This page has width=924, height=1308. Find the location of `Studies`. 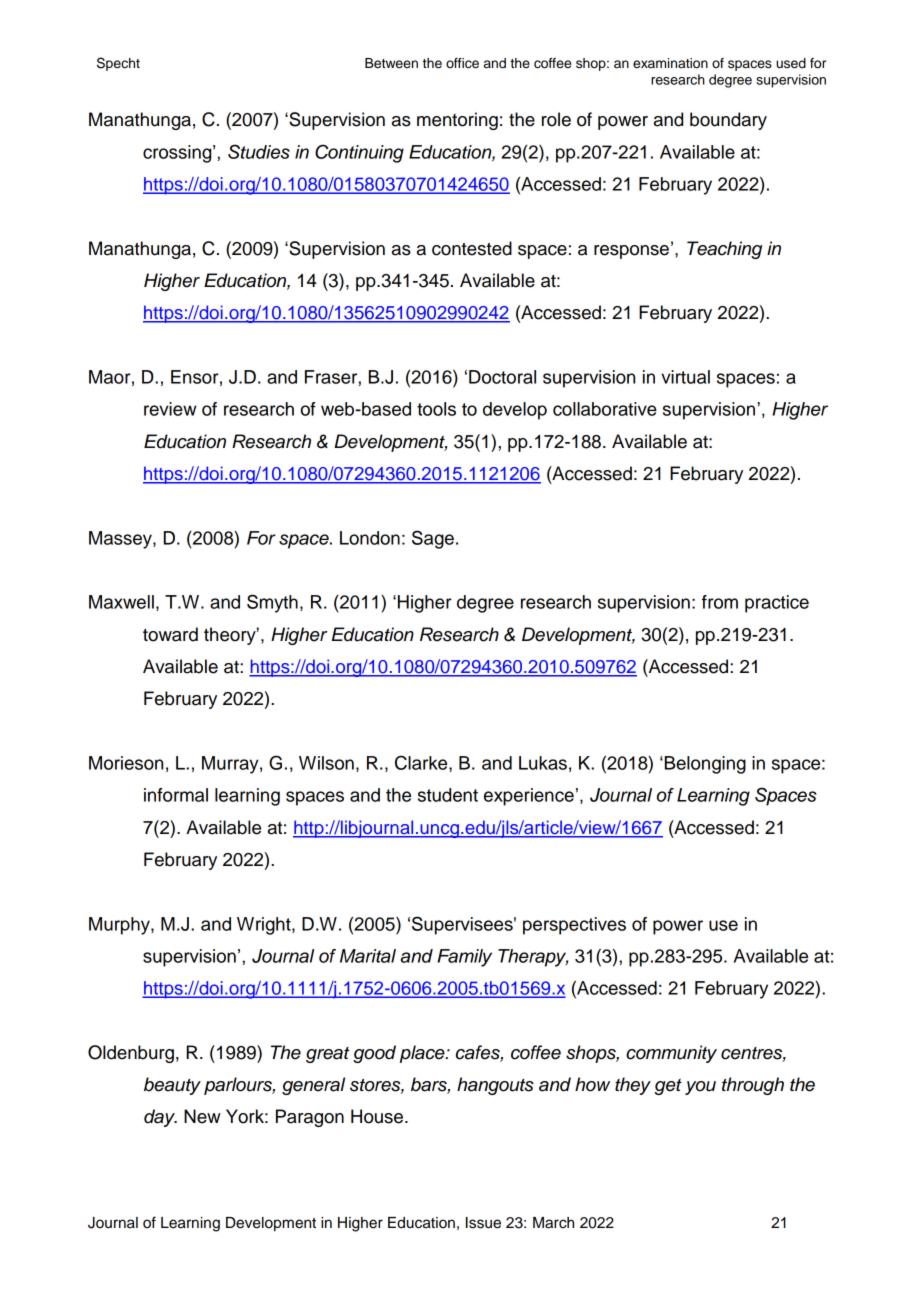

Studies is located at coordinates (259, 151).
